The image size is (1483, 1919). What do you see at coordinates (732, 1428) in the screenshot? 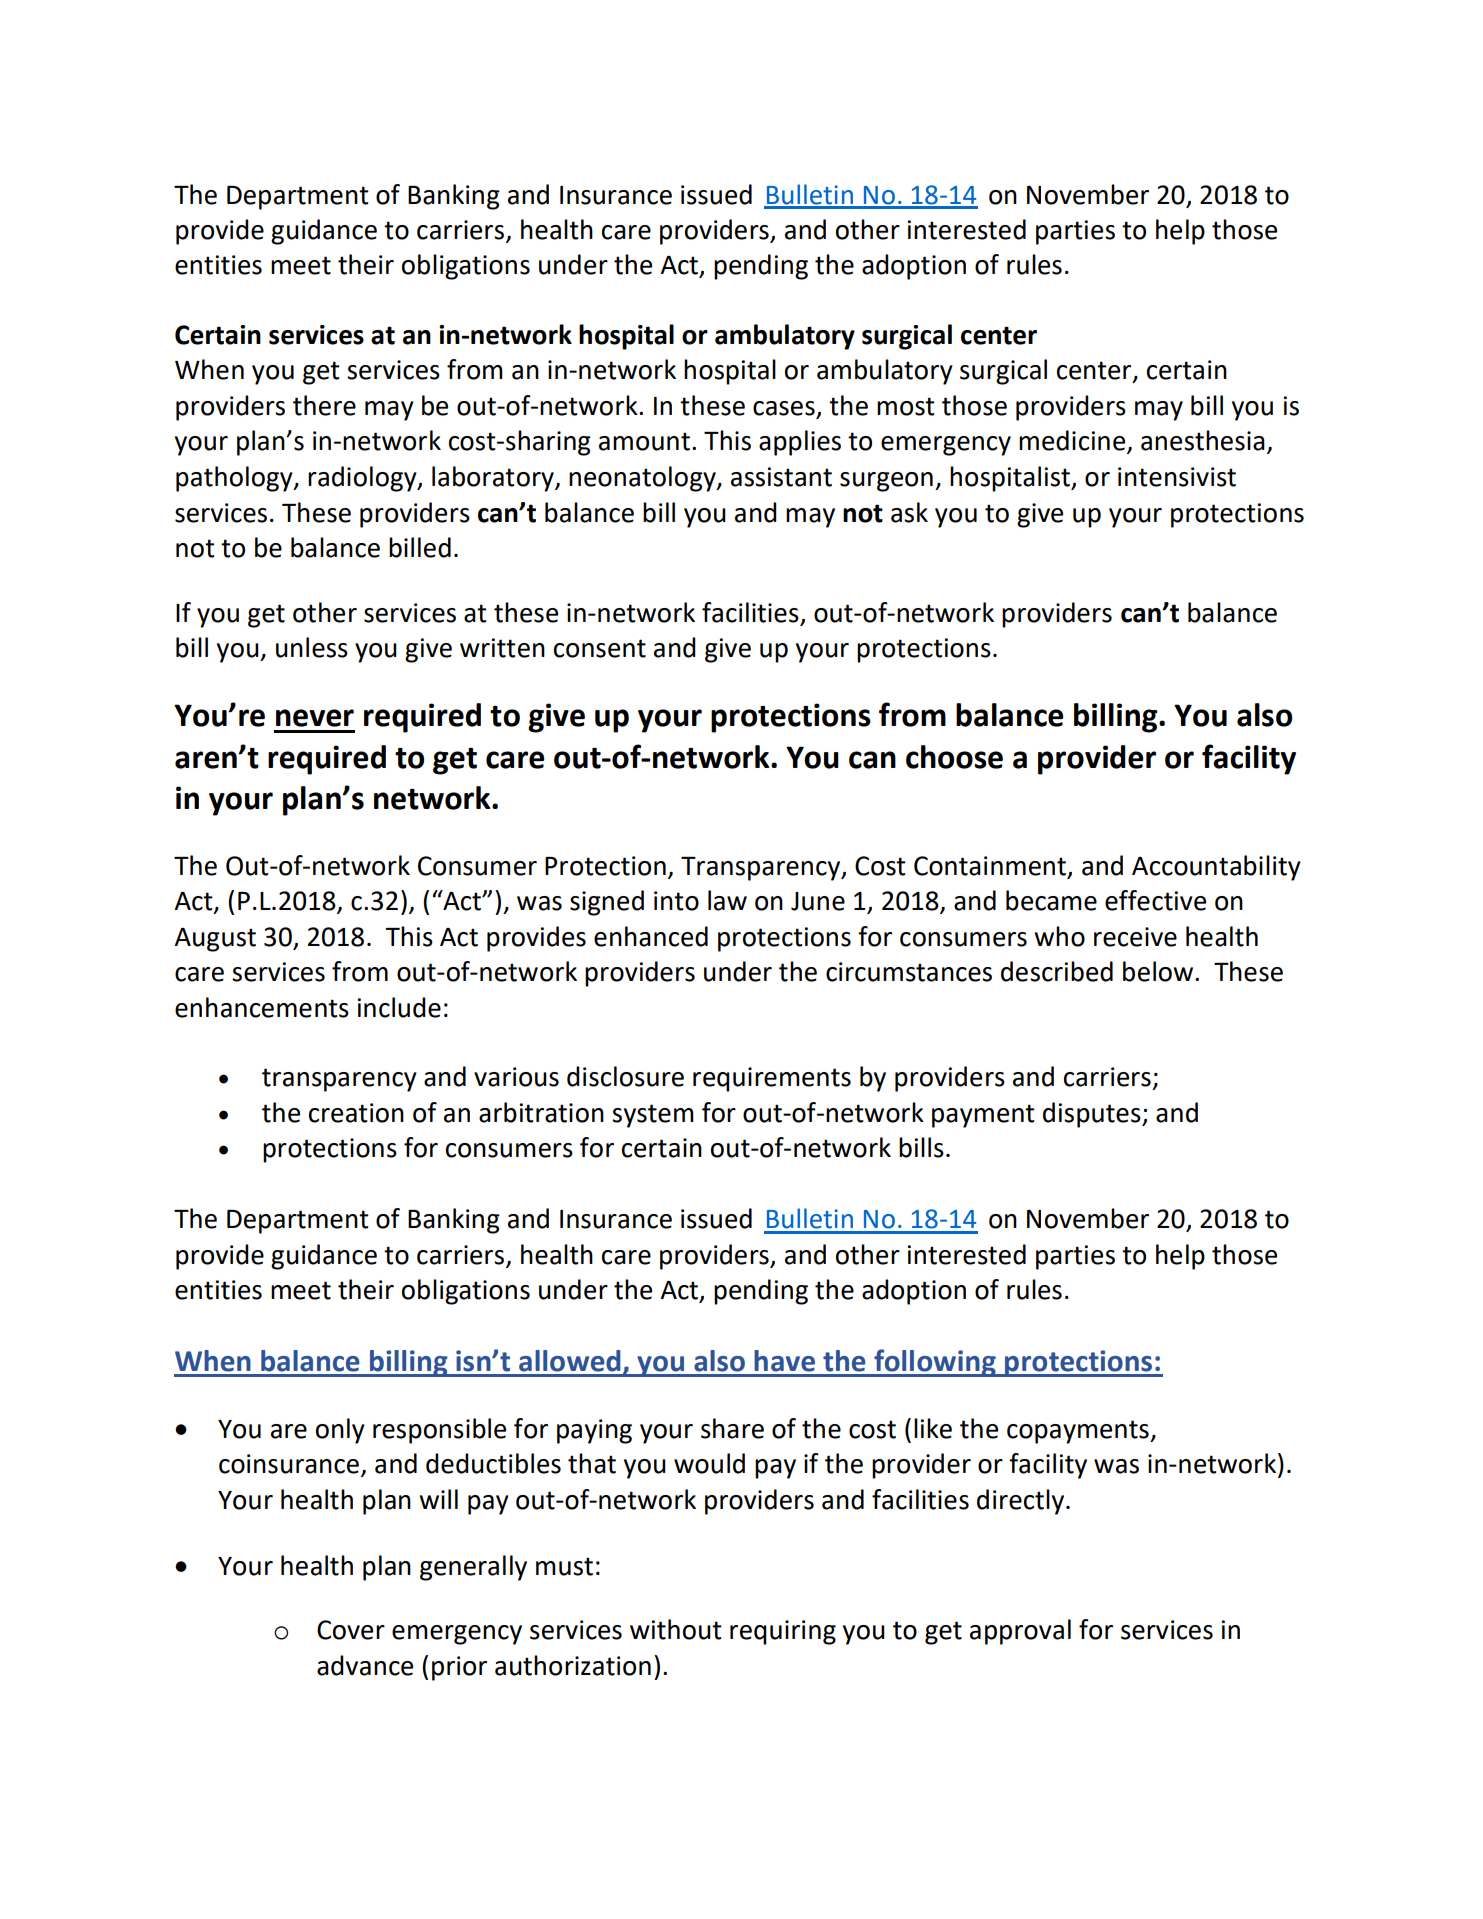
I see `share` at bounding box center [732, 1428].
